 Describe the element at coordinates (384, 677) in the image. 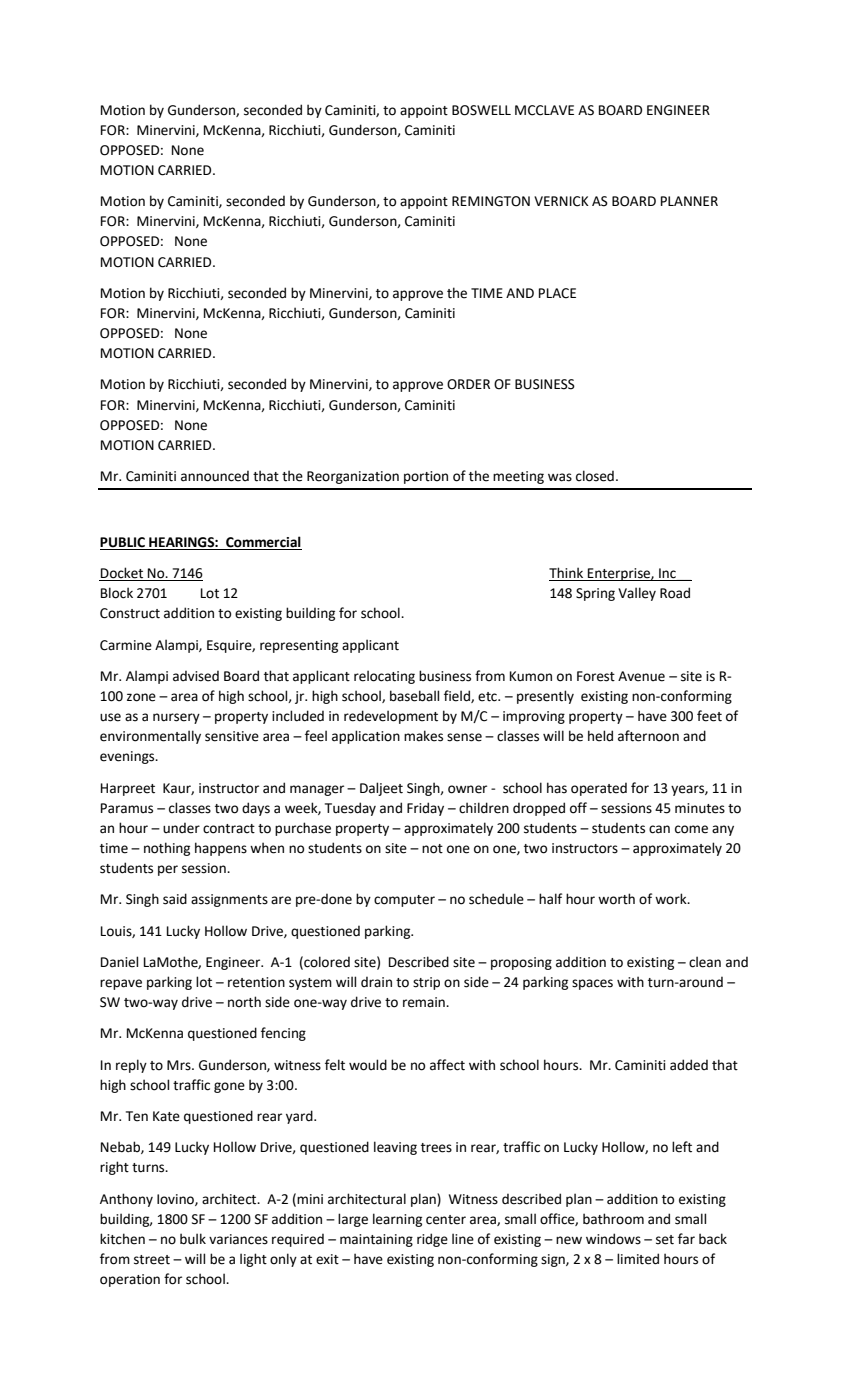

I see `relocating` at that location.
